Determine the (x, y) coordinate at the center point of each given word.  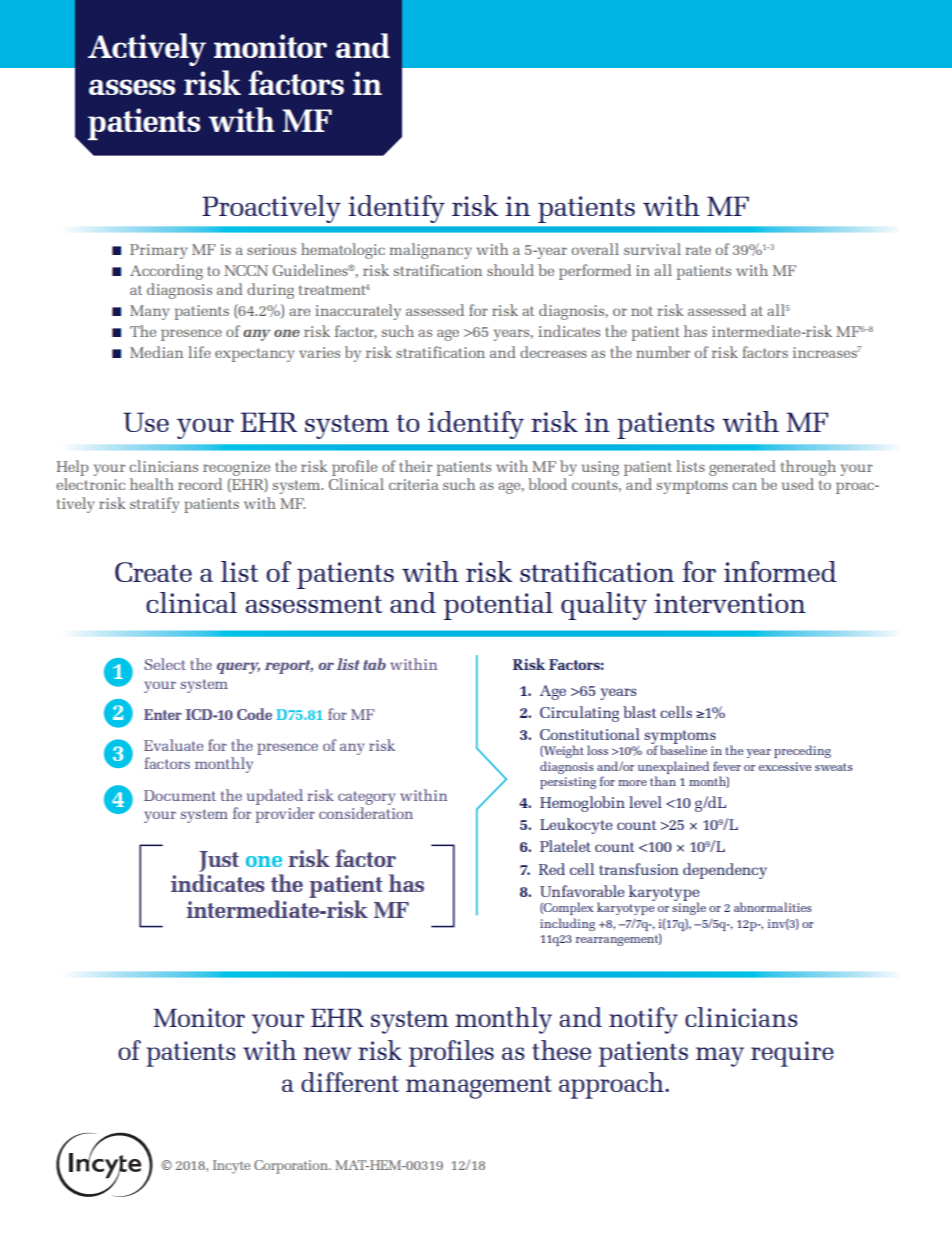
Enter (163, 714)
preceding (802, 751)
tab (374, 664)
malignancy (430, 251)
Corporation (292, 1167)
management (479, 1087)
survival (652, 249)
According (166, 272)
